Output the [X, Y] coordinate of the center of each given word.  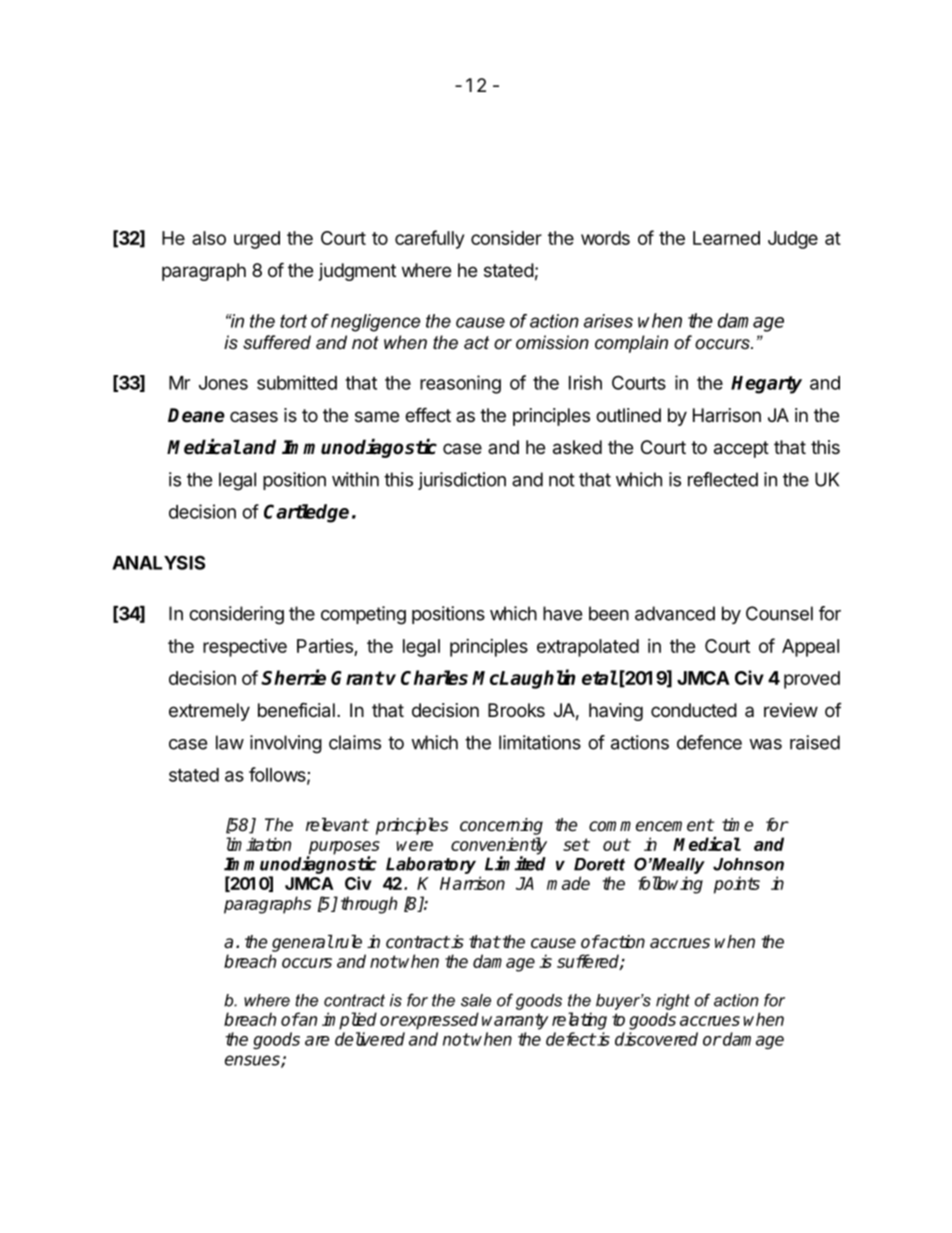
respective [245, 648]
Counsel [779, 613]
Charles [434, 677]
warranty [515, 1021]
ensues [253, 1061]
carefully [429, 239]
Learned [726, 238]
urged [257, 240]
